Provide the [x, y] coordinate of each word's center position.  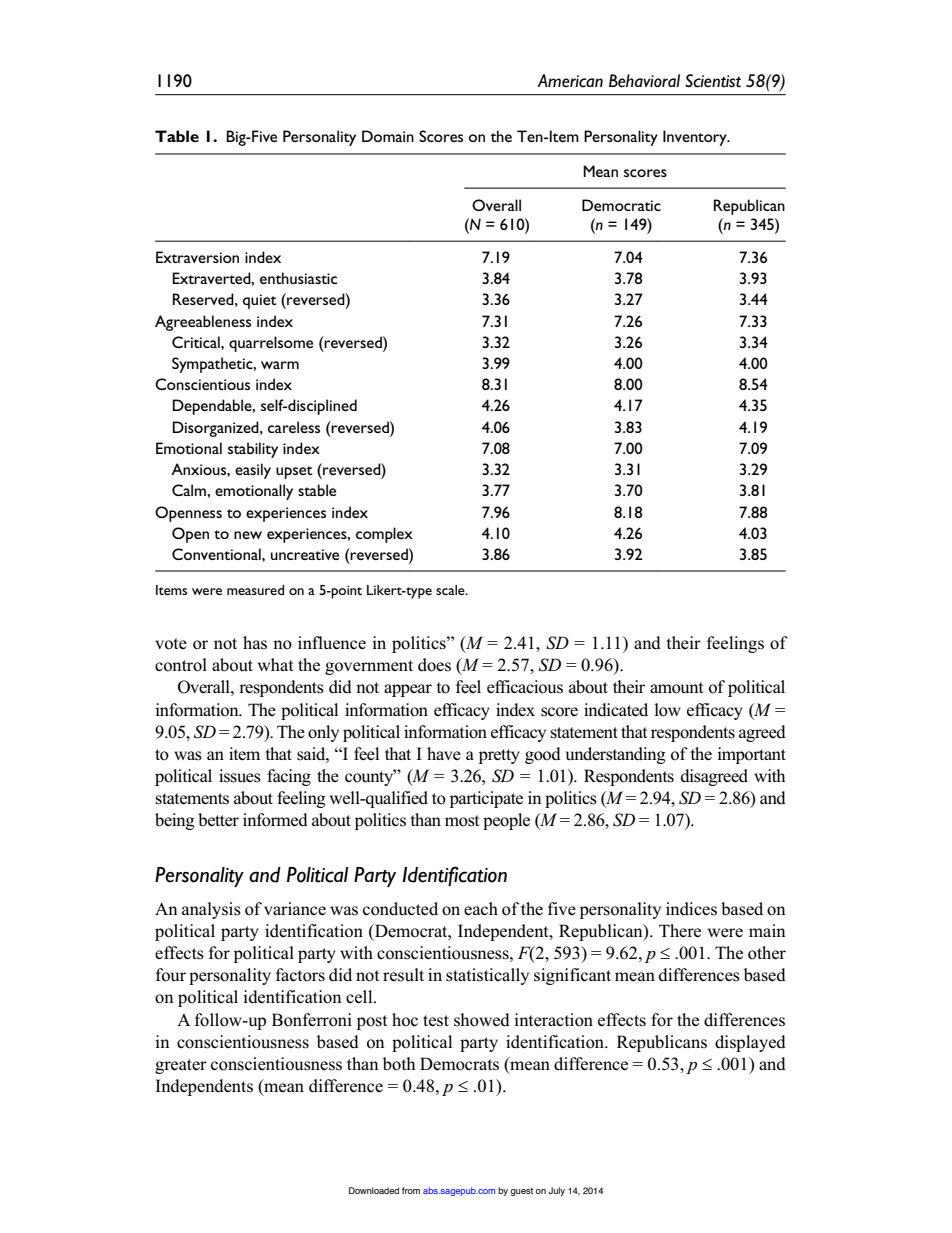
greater [181, 1066]
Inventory [696, 138]
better [218, 820]
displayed [750, 1043]
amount [676, 688]
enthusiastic [298, 278]
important [751, 755]
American [570, 81]
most [462, 821]
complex [384, 535]
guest [522, 1192]
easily [253, 471]
